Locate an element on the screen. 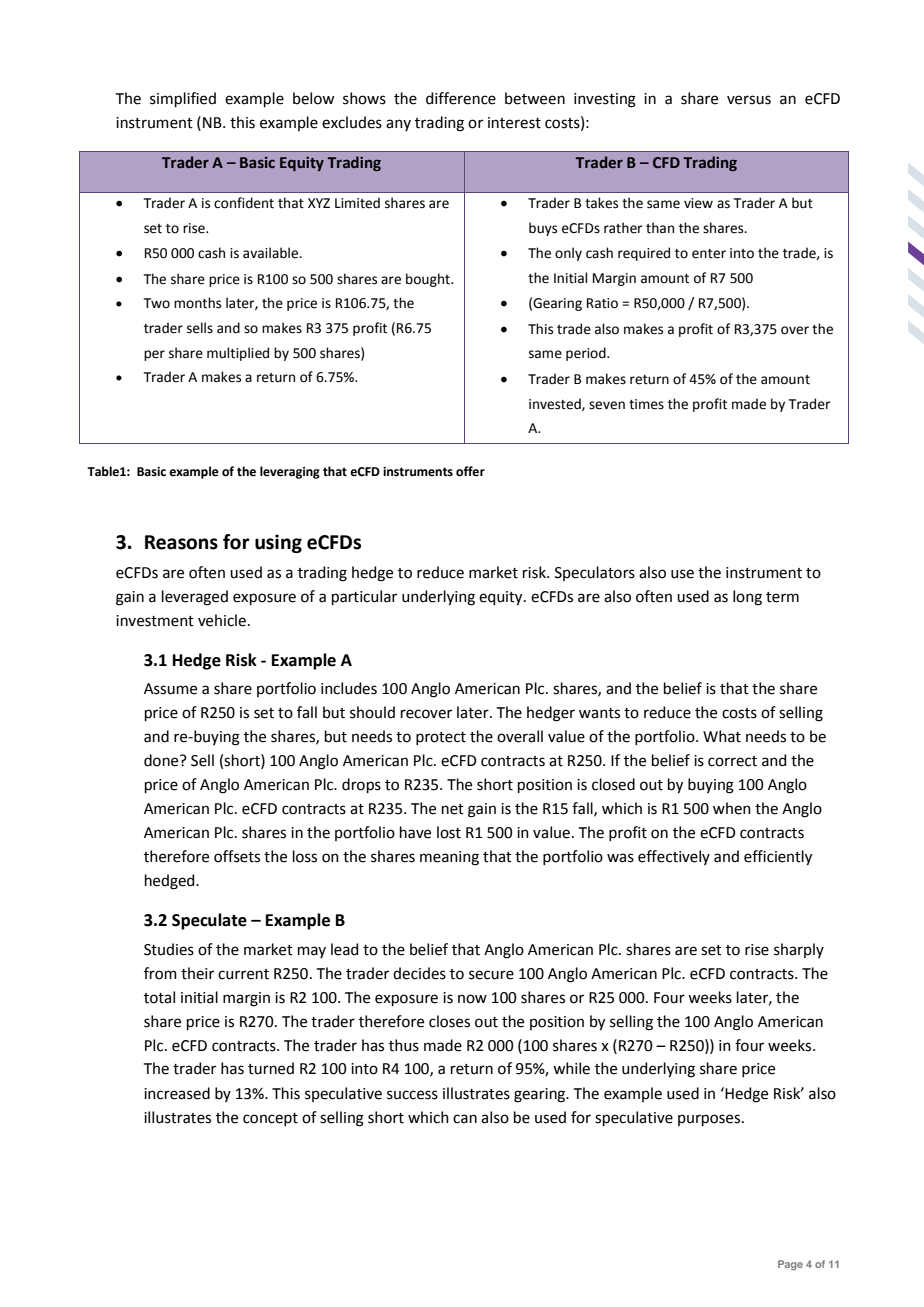 Image resolution: width=924 pixels, height=1307 pixels. concept is located at coordinates (270, 1119).
